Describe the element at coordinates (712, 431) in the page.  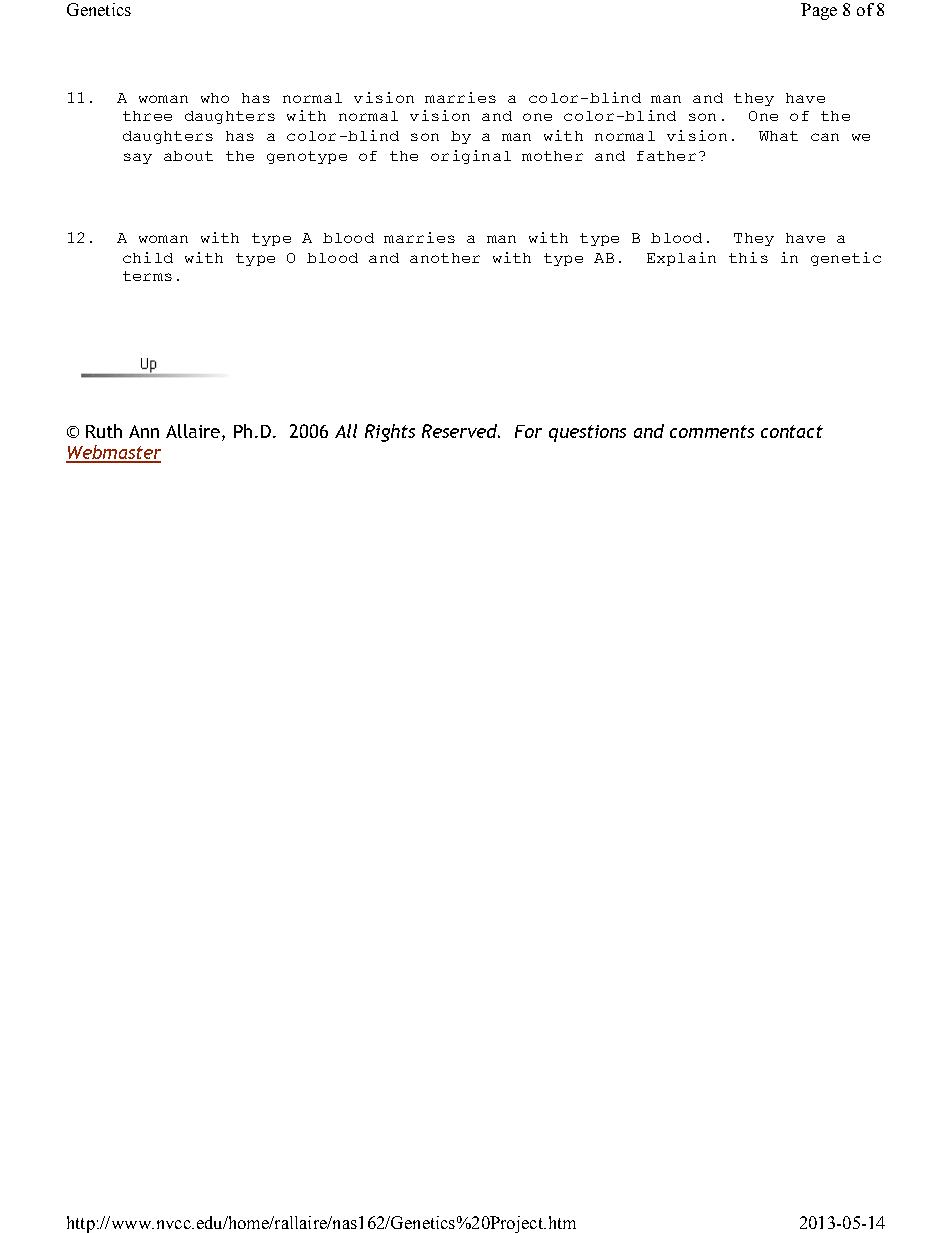
I see `comments` at that location.
